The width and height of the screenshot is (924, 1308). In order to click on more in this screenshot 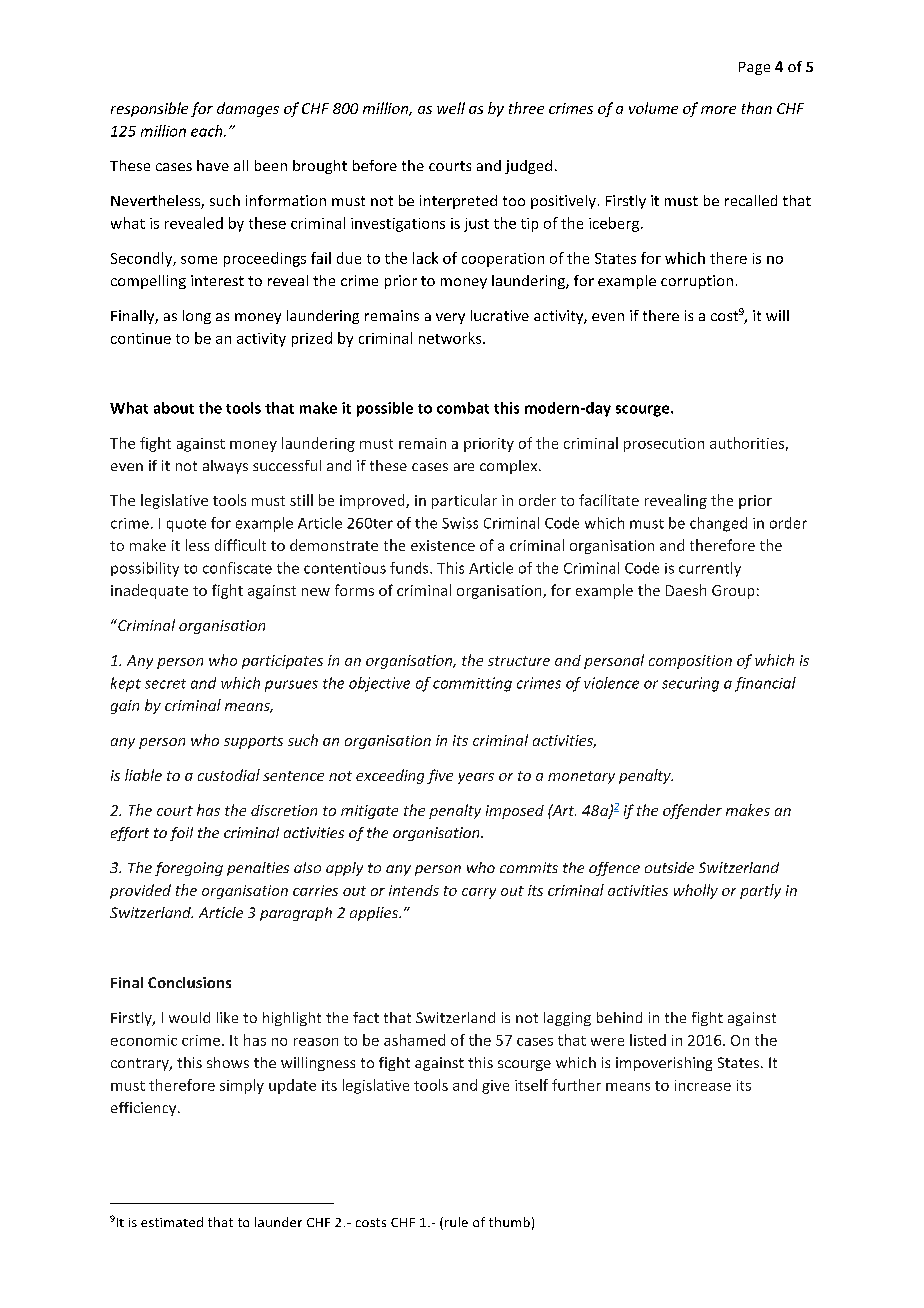, I will do `click(718, 110)`.
